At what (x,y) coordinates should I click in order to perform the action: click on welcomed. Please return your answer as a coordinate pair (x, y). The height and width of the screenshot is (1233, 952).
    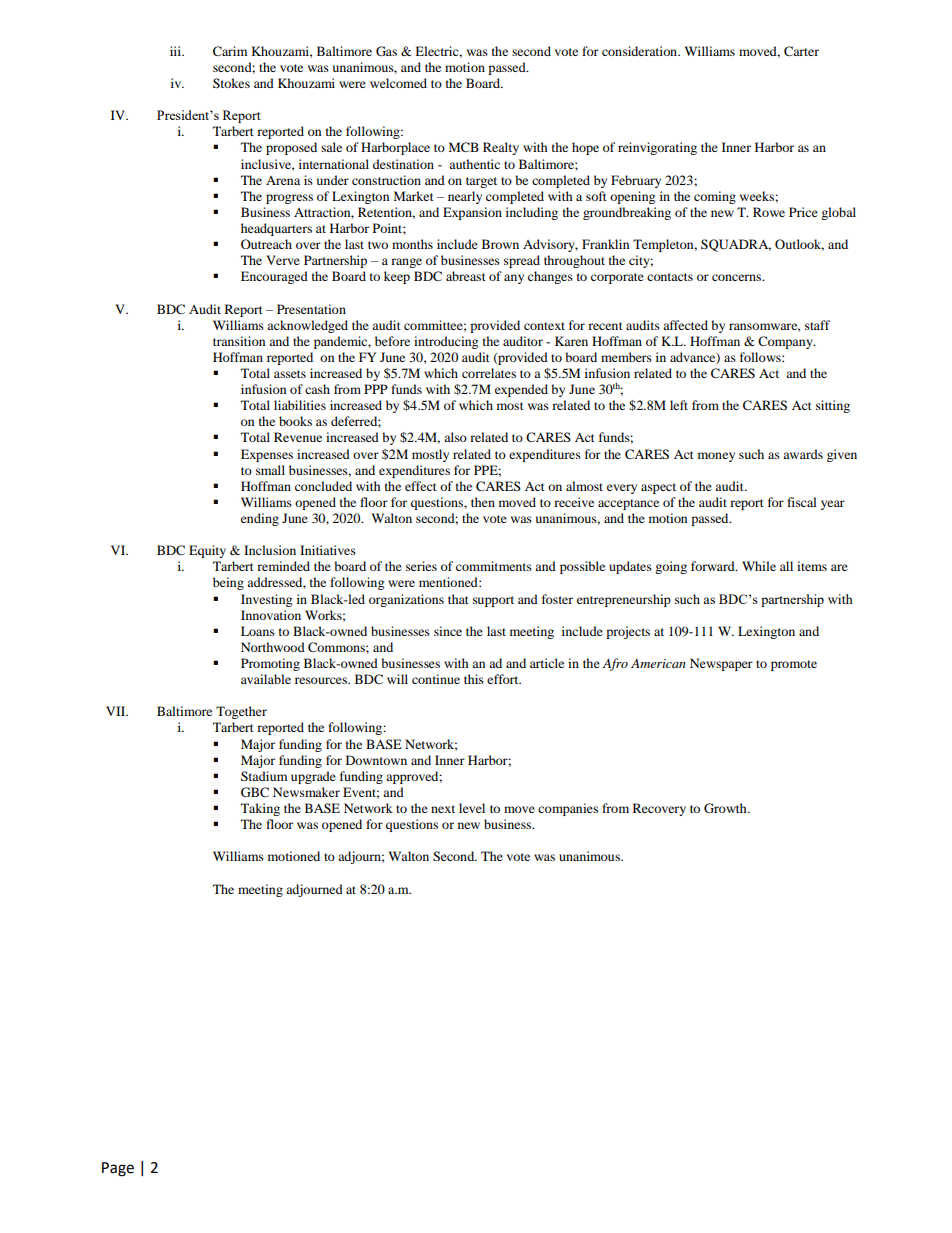
    Looking at the image, I should click on (398, 83).
